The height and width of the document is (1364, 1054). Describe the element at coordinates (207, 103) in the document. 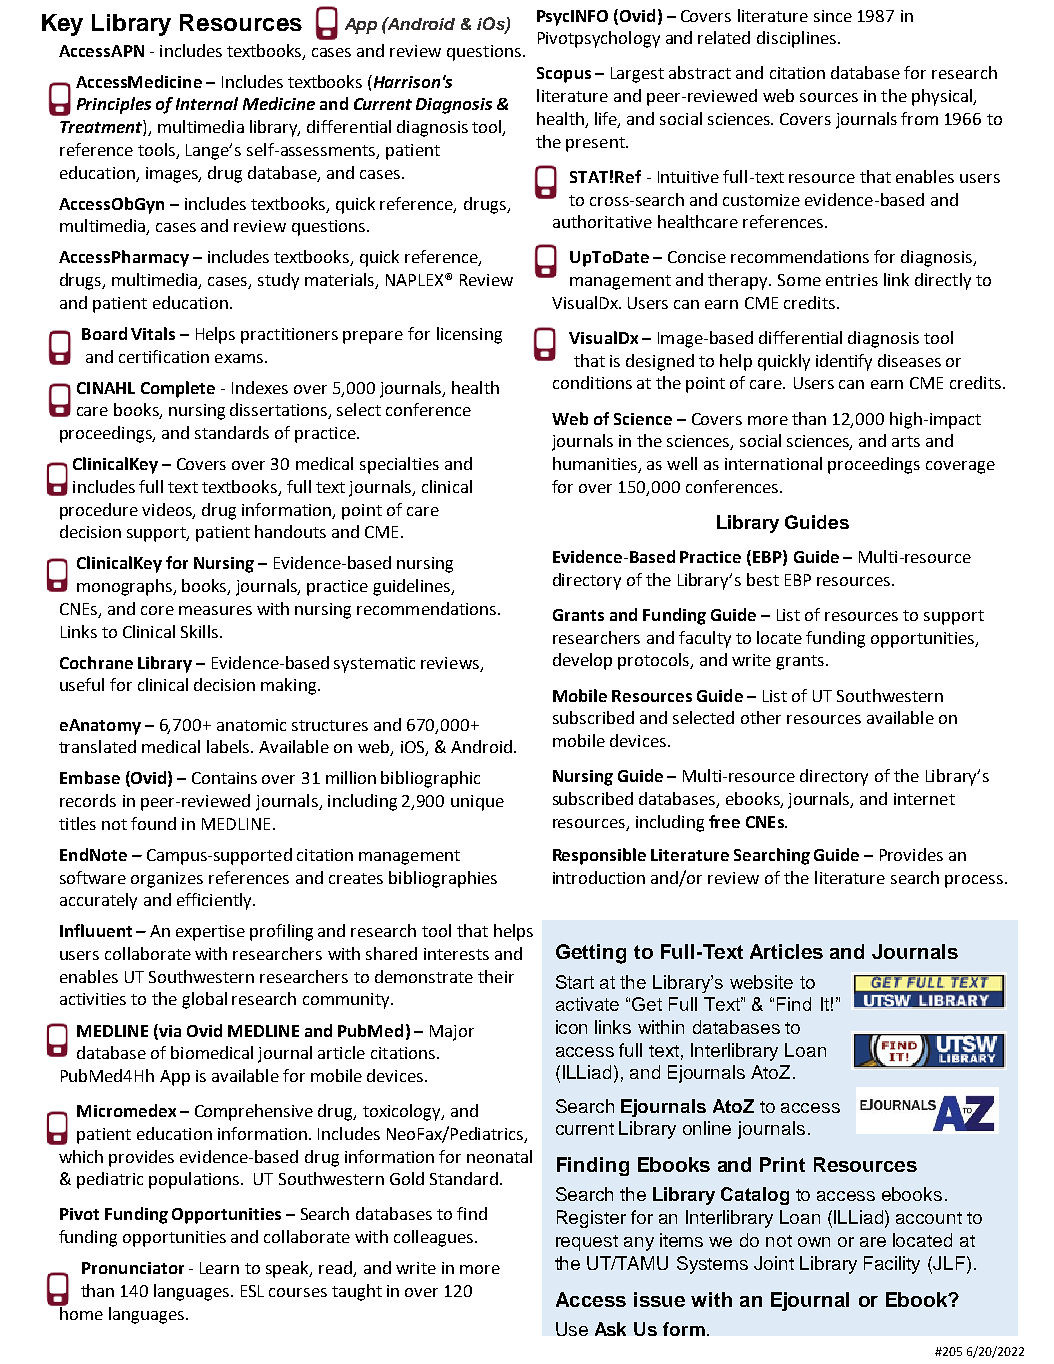

I see `Internal` at that location.
